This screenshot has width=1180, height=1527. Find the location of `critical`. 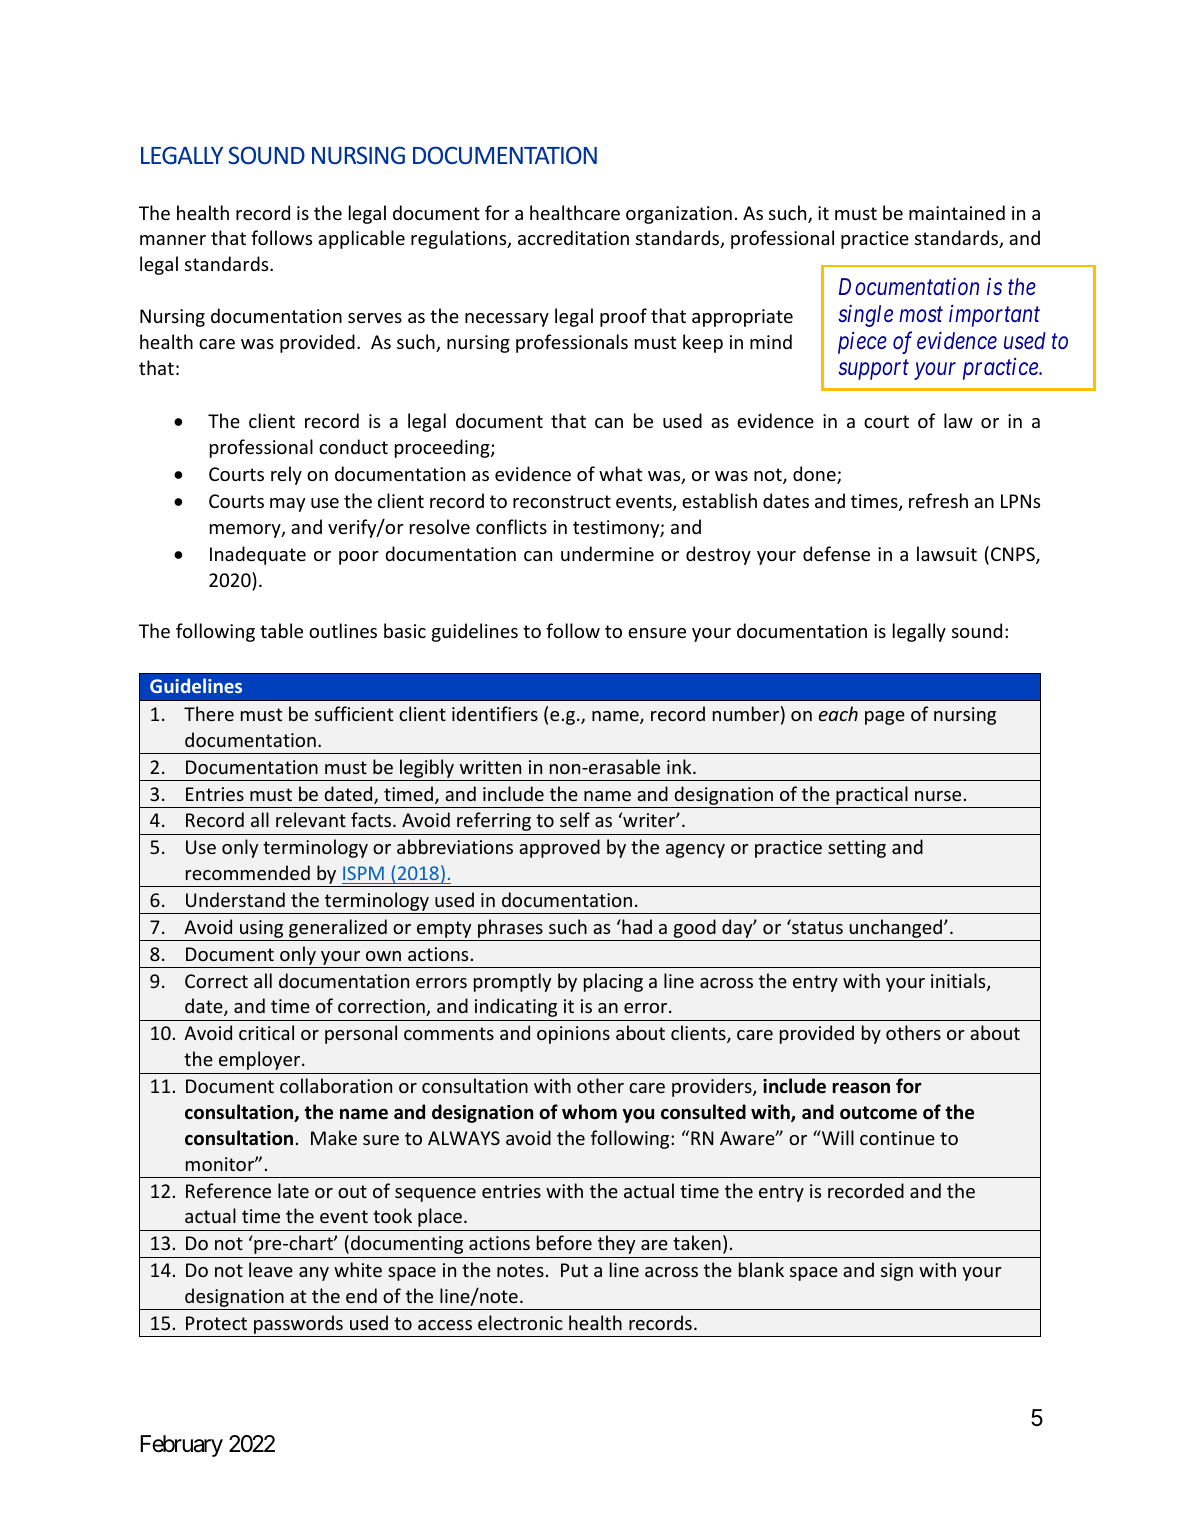

critical is located at coordinates (266, 1032).
